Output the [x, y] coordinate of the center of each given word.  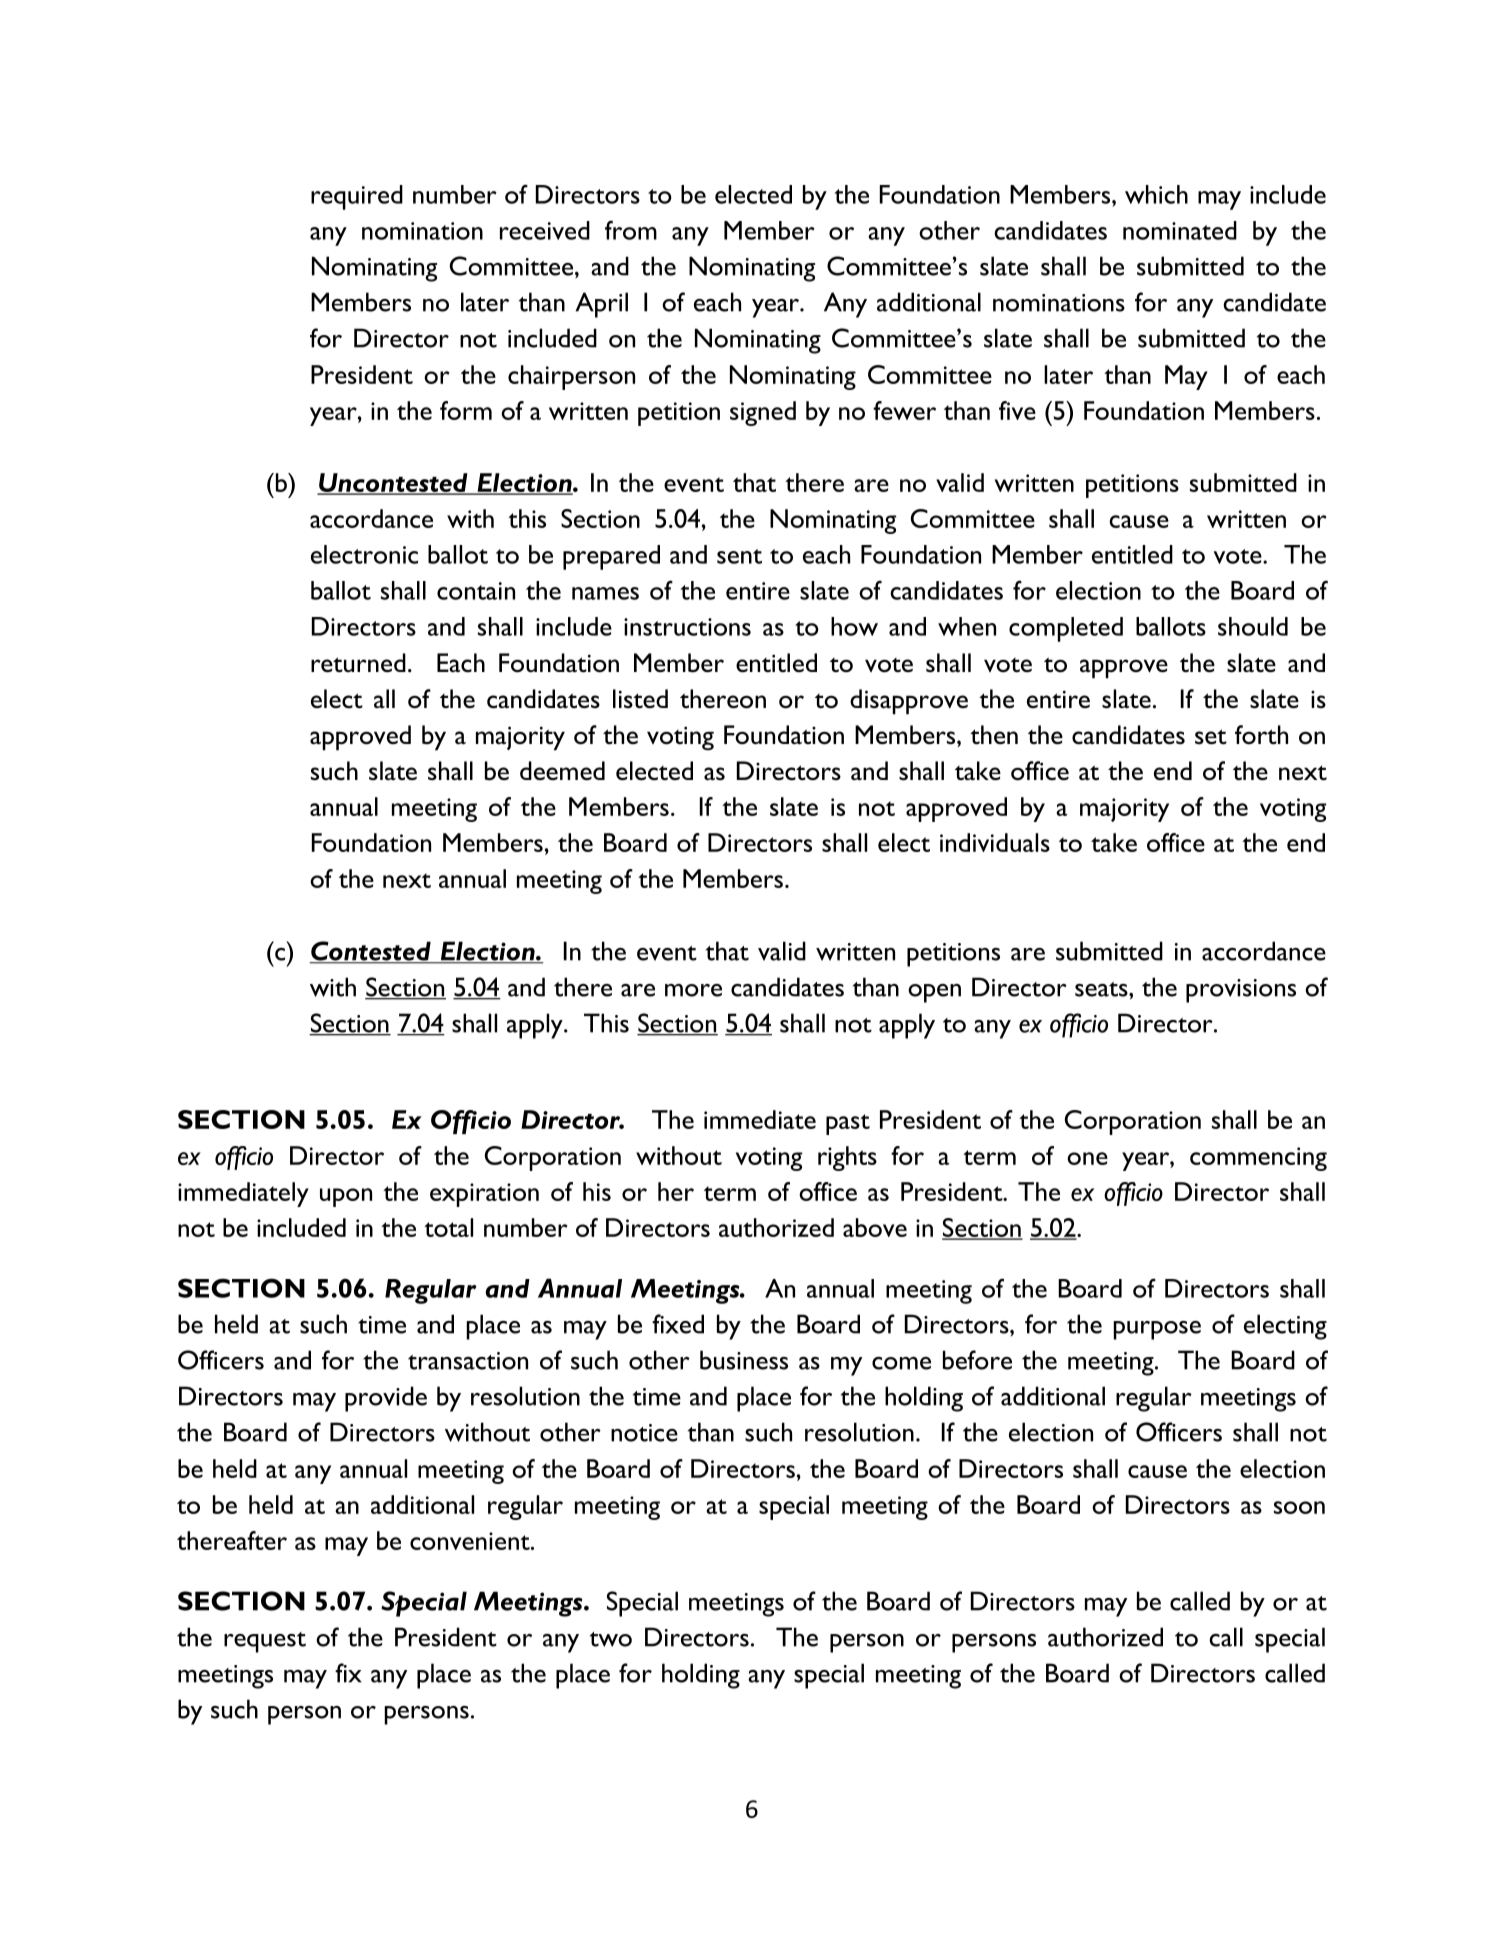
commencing [1258, 1159]
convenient [471, 1541]
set [1211, 737]
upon [346, 1197]
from [631, 230]
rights [847, 1158]
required [357, 197]
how [854, 626]
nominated [1180, 230]
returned [358, 663]
